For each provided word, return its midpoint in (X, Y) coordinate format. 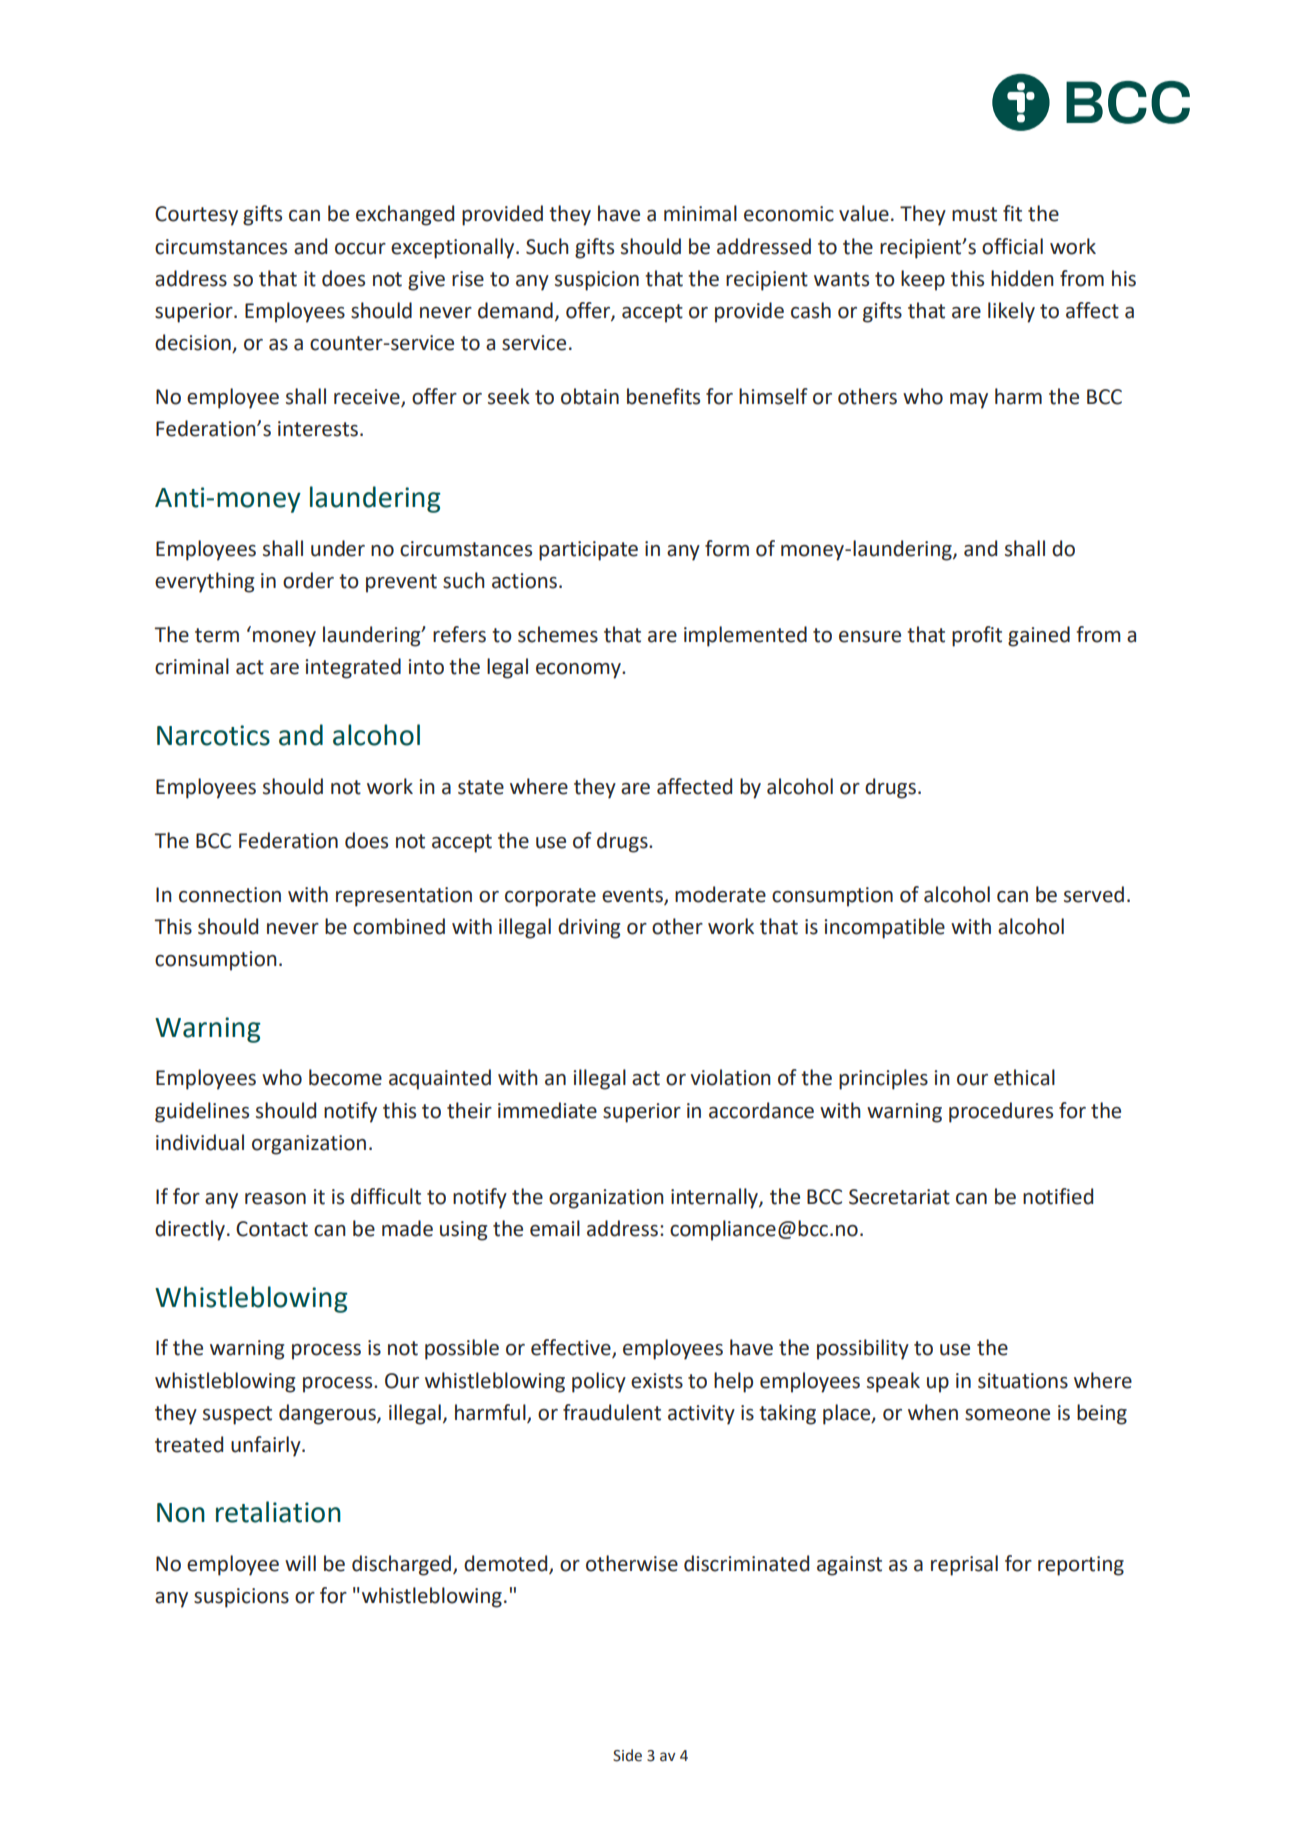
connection (230, 895)
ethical (1024, 1077)
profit (977, 636)
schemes (558, 634)
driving (589, 928)
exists (657, 1381)
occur (360, 249)
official (1012, 246)
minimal (700, 213)
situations (1023, 1381)
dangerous (328, 1414)
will (300, 1563)
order (308, 580)
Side (627, 1755)
